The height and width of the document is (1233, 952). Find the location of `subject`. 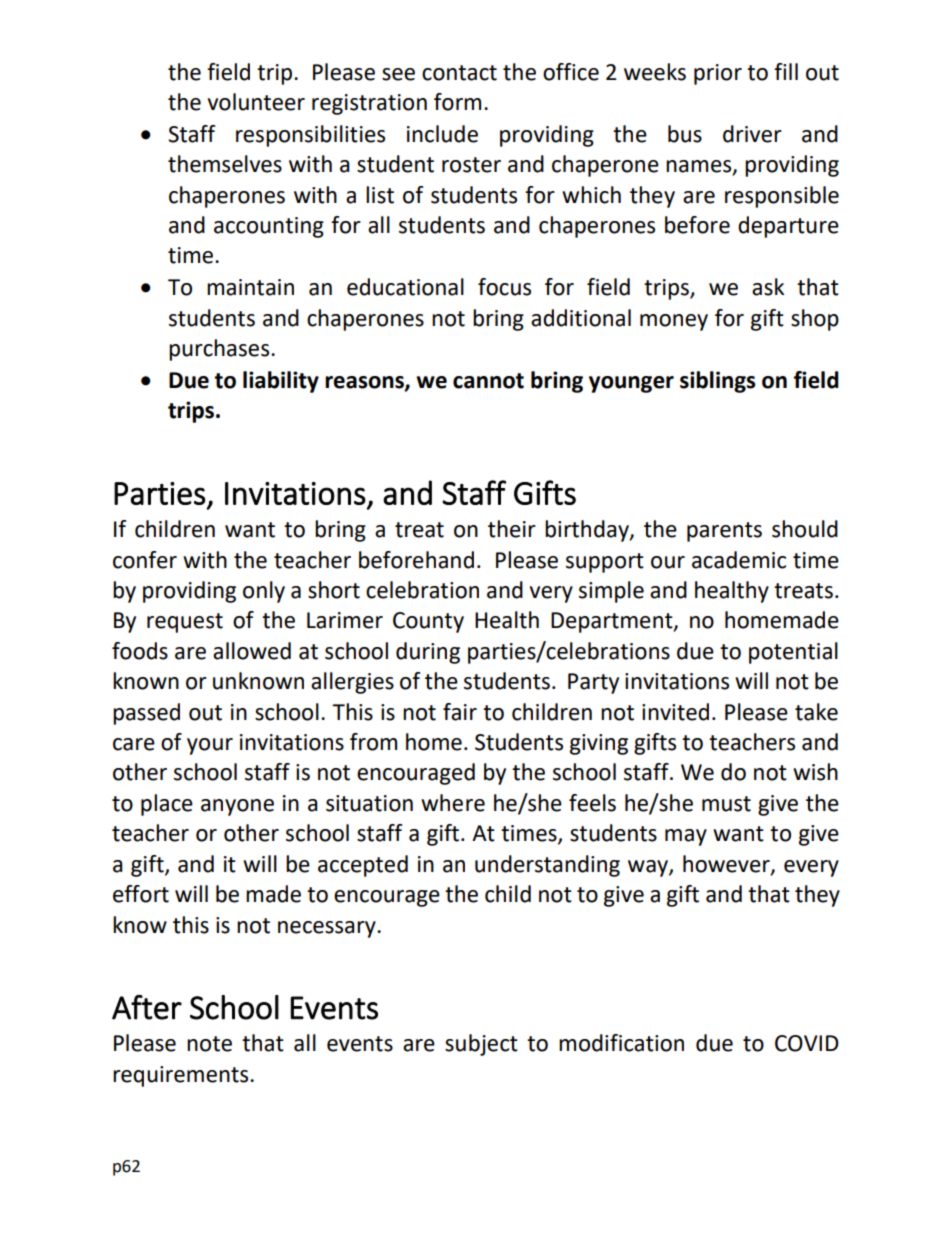

subject is located at coordinates (481, 1045).
